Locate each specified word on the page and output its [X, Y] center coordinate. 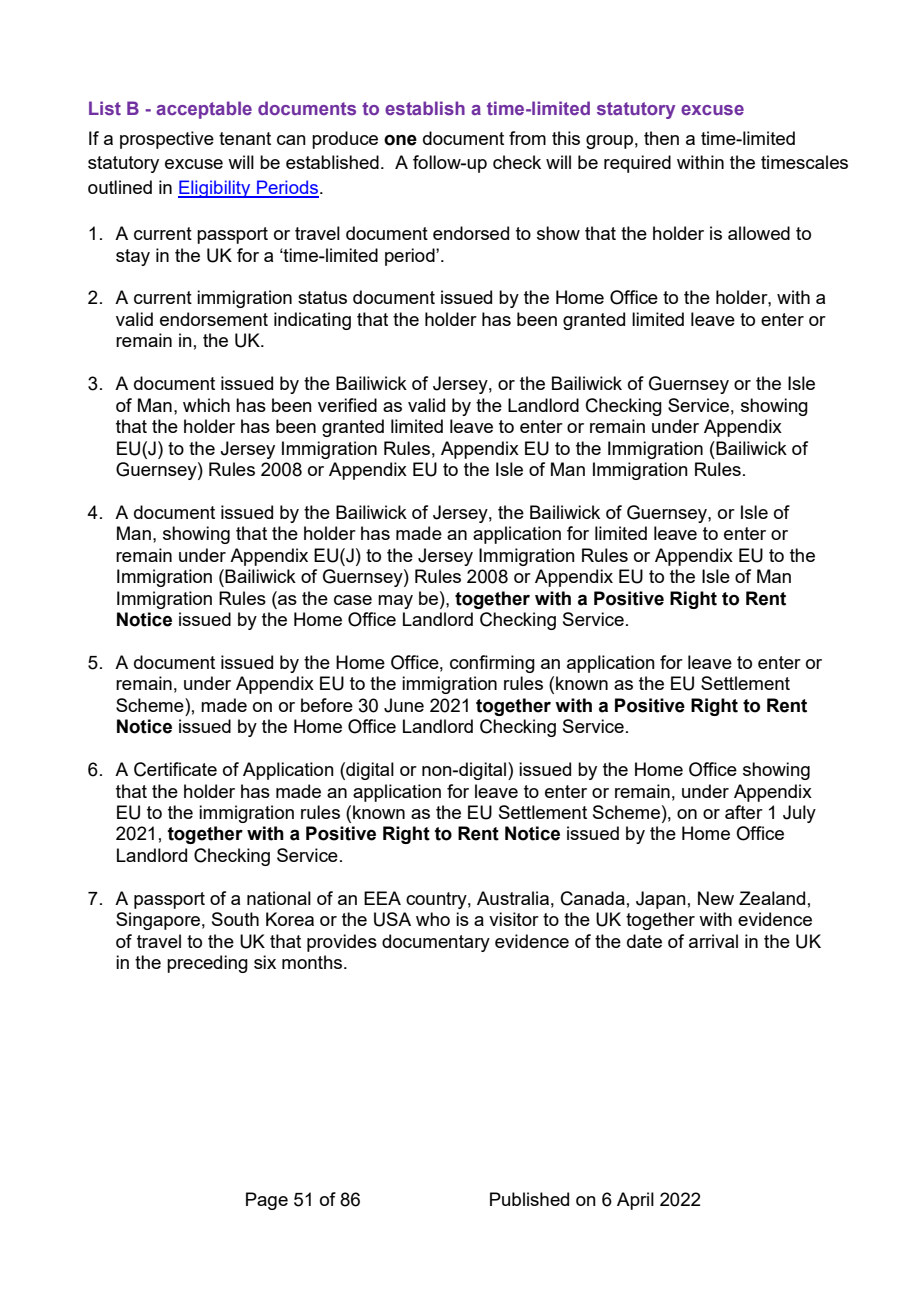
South [235, 919]
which [206, 405]
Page [267, 1201]
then [661, 138]
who [433, 919]
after [744, 812]
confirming [492, 664]
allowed [759, 233]
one [400, 140]
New [716, 898]
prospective [167, 140]
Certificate [175, 769]
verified [347, 405]
